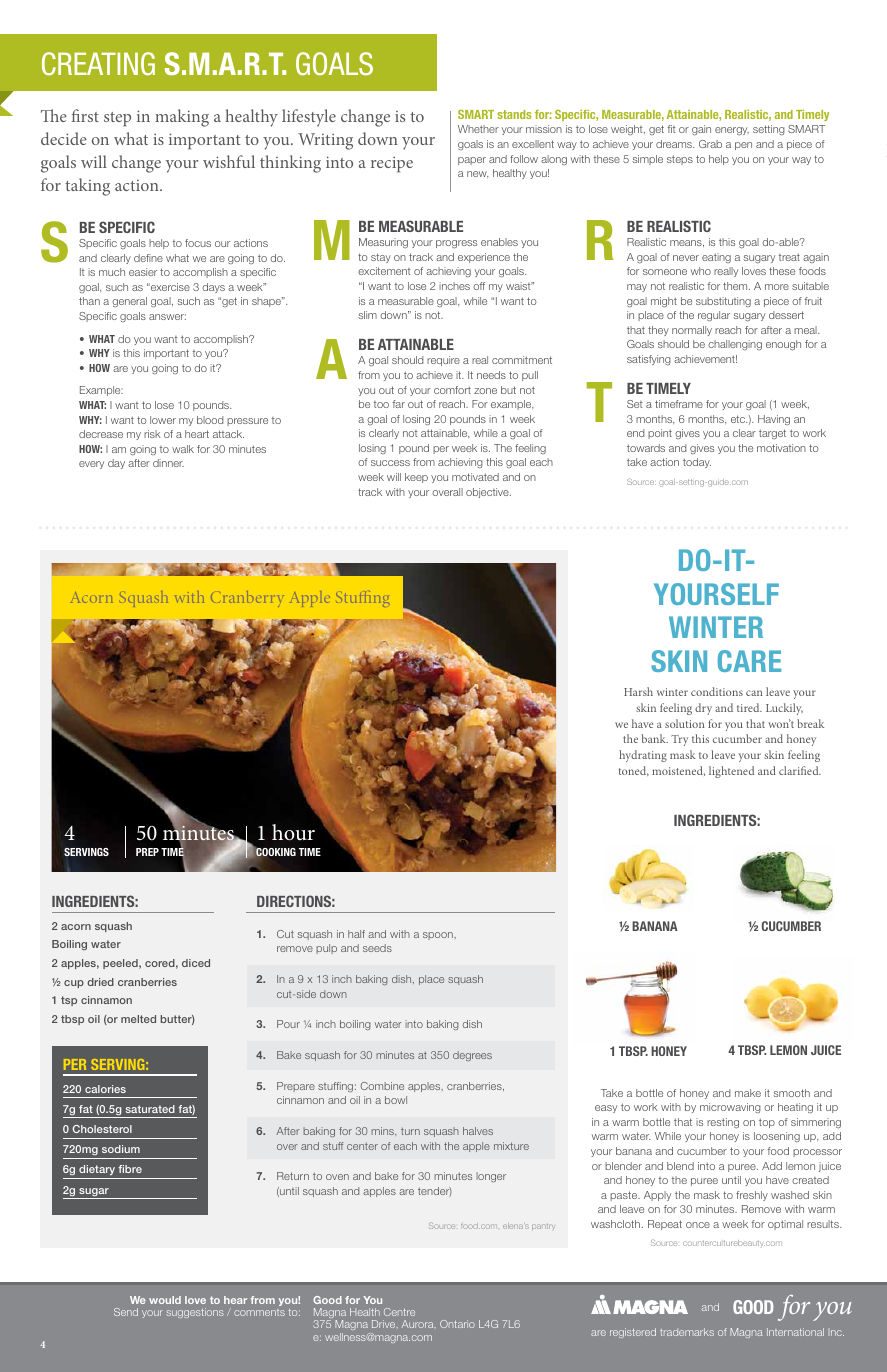 Image resolution: width=887 pixels, height=1372 pixels. Describe the element at coordinates (182, 118) in the page. I see `making` at that location.
